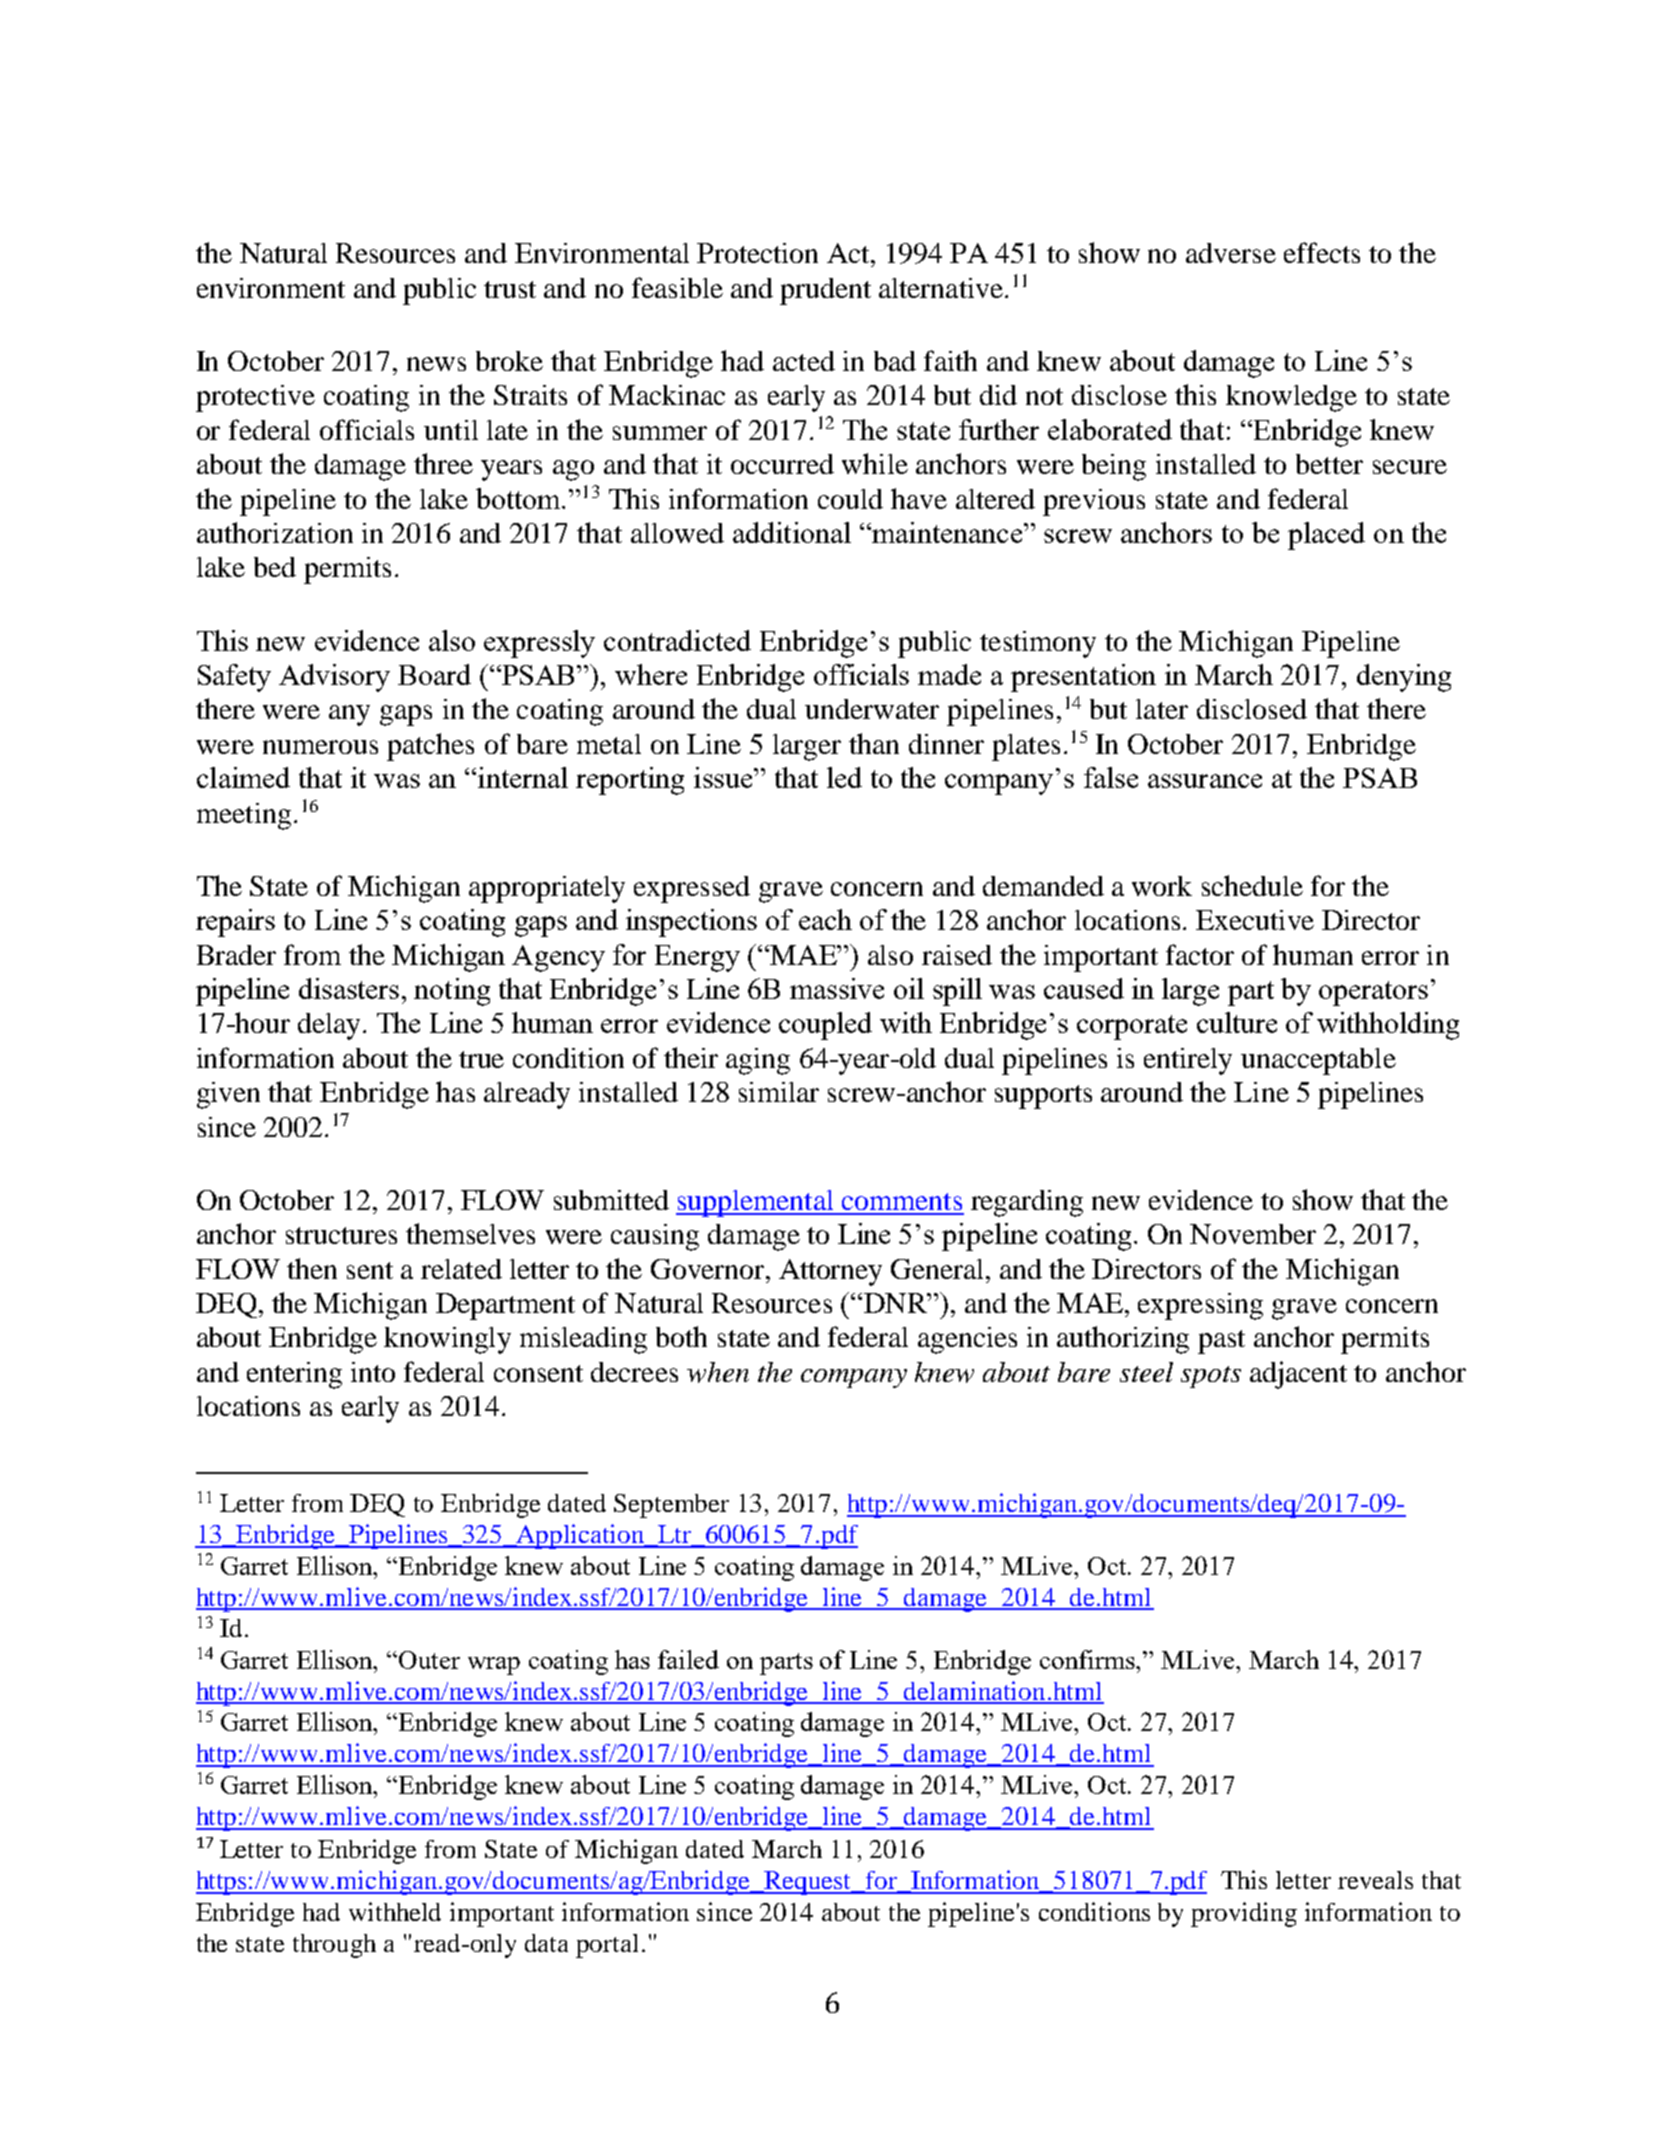  Describe the element at coordinates (334, 1946) in the screenshot. I see `through` at that location.
